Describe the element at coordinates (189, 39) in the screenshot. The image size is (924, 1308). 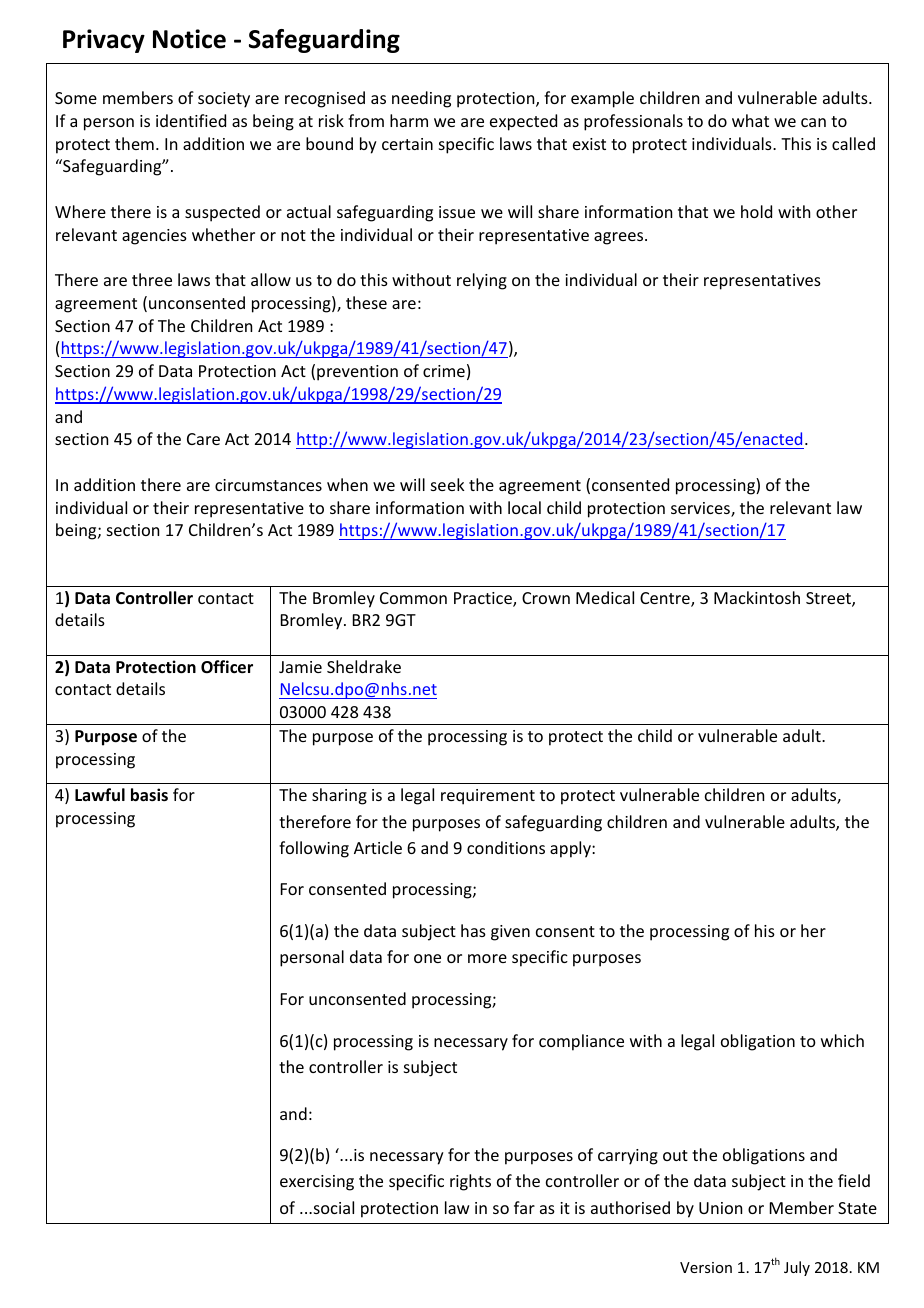
I see `Notice` at that location.
